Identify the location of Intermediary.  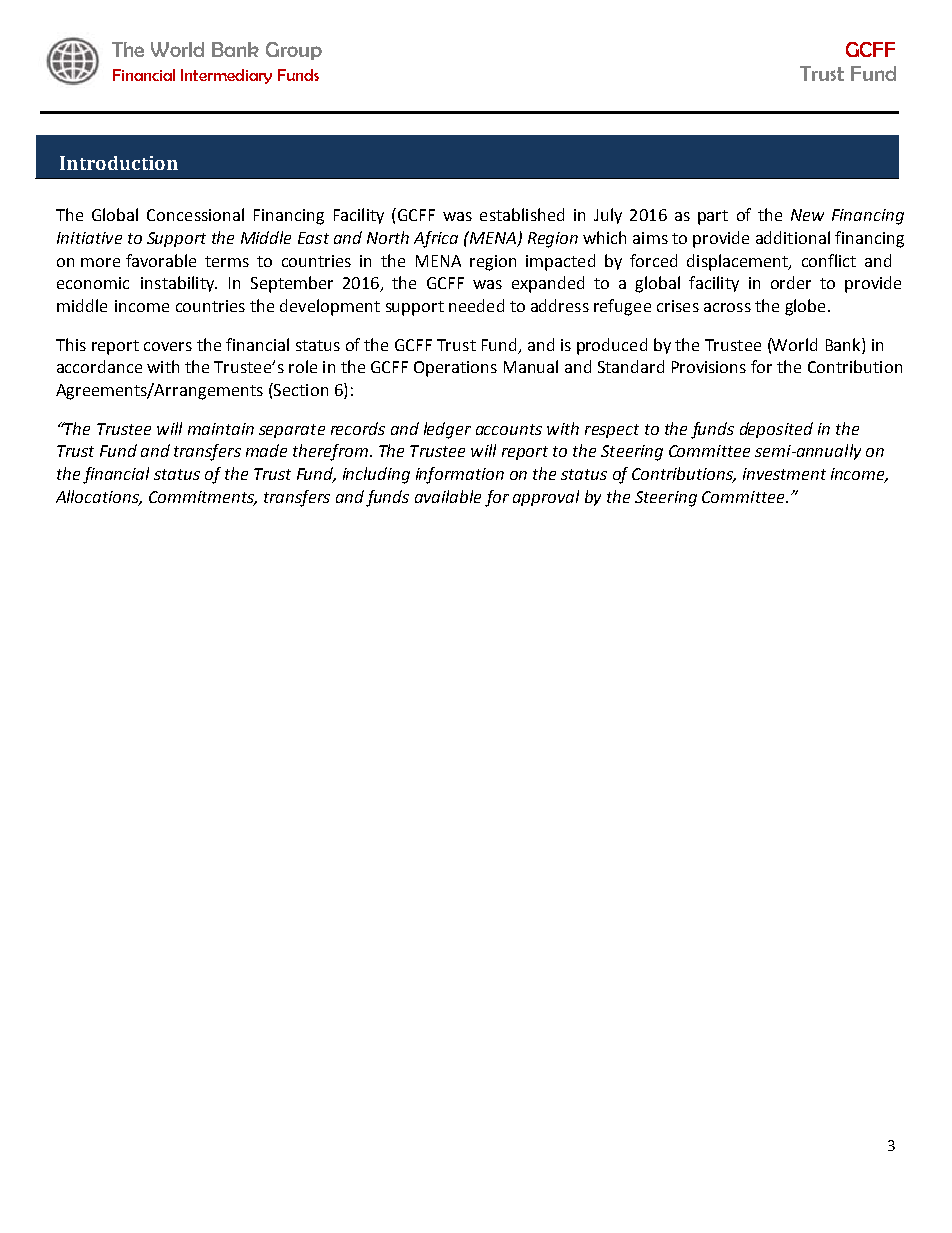
(226, 76).
